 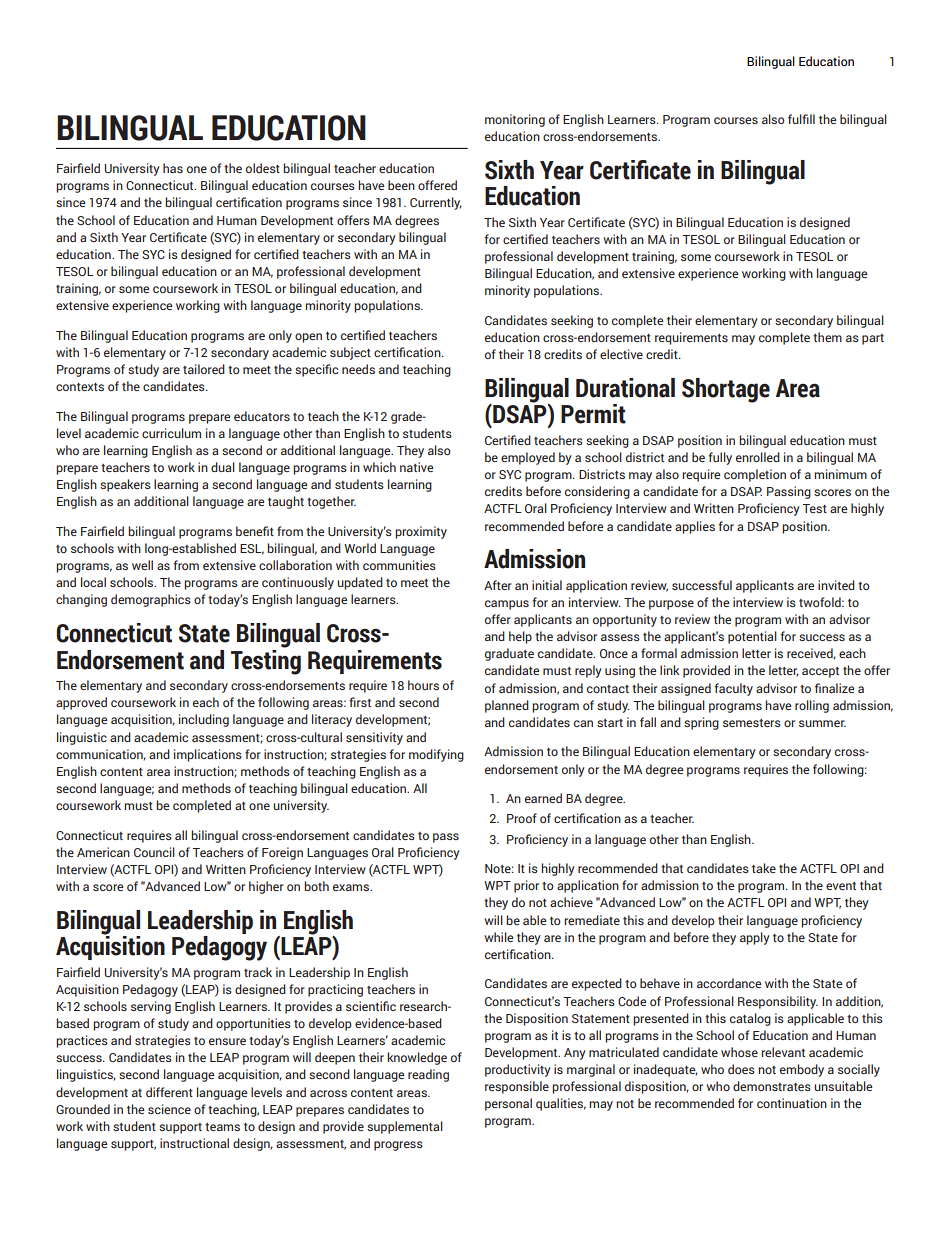 What do you see at coordinates (223, 467) in the screenshot?
I see `dual` at bounding box center [223, 467].
